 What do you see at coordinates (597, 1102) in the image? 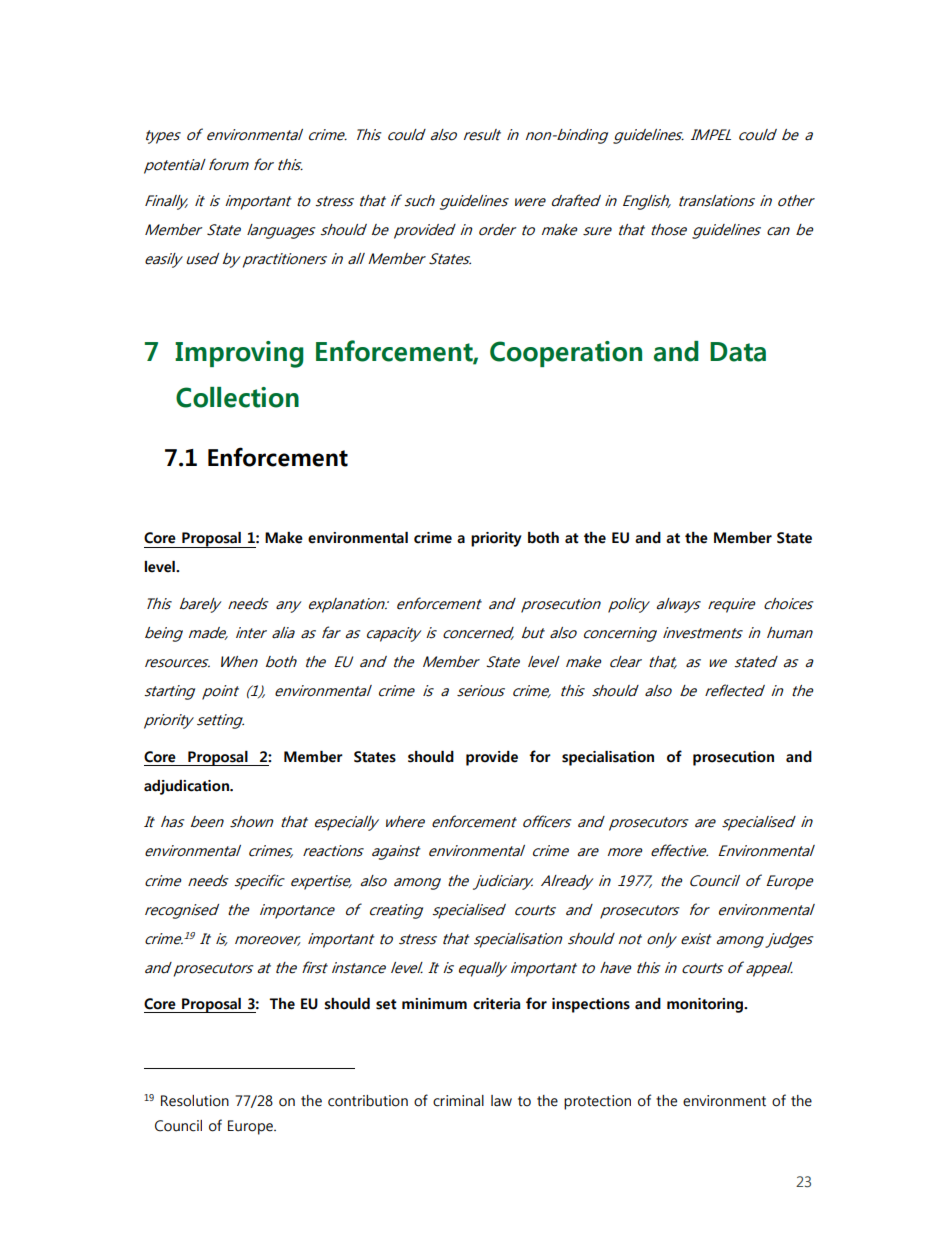
I see `protection` at bounding box center [597, 1102].
